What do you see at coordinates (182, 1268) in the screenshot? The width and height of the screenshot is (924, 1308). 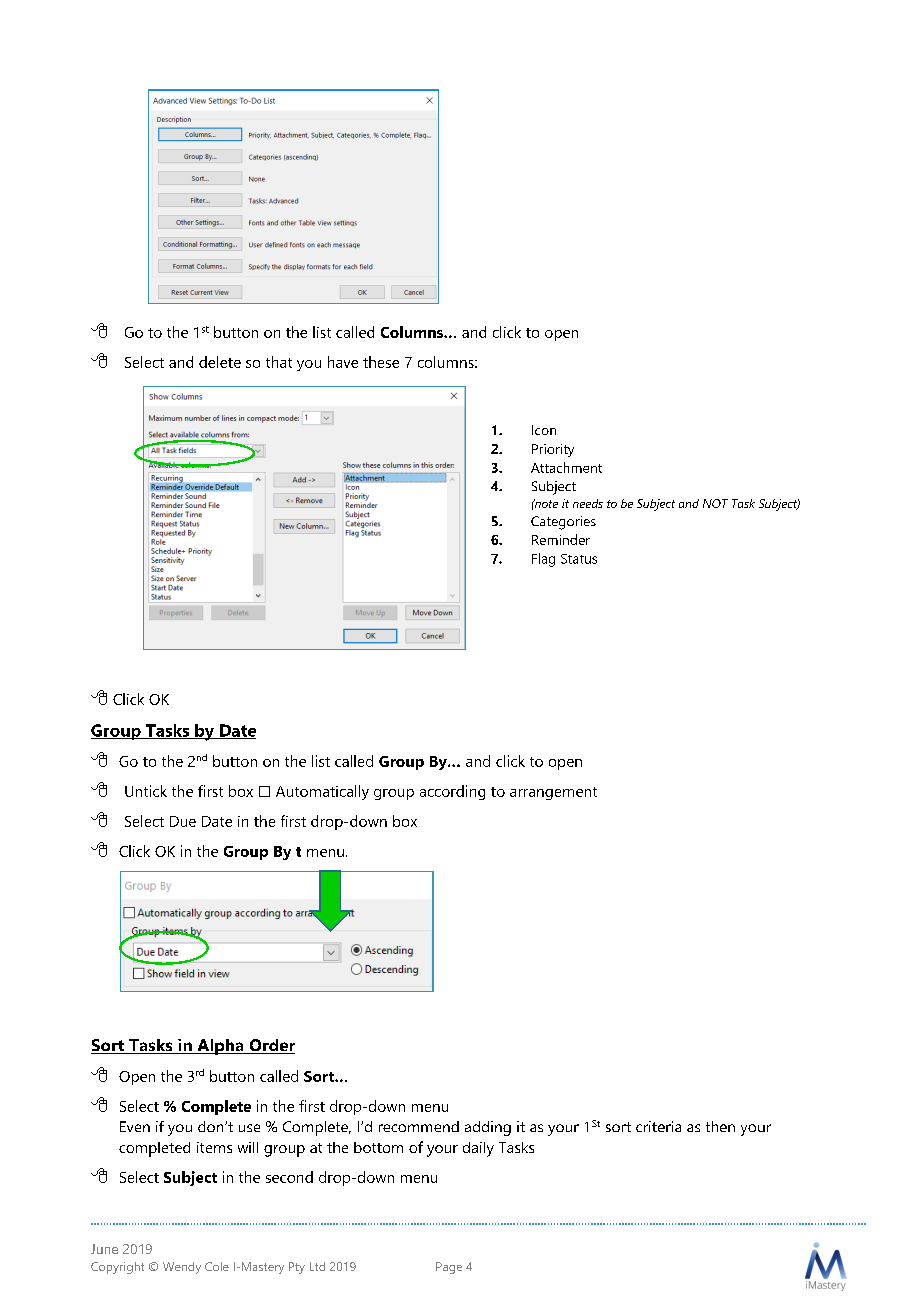 I see `Wendy` at bounding box center [182, 1268].
